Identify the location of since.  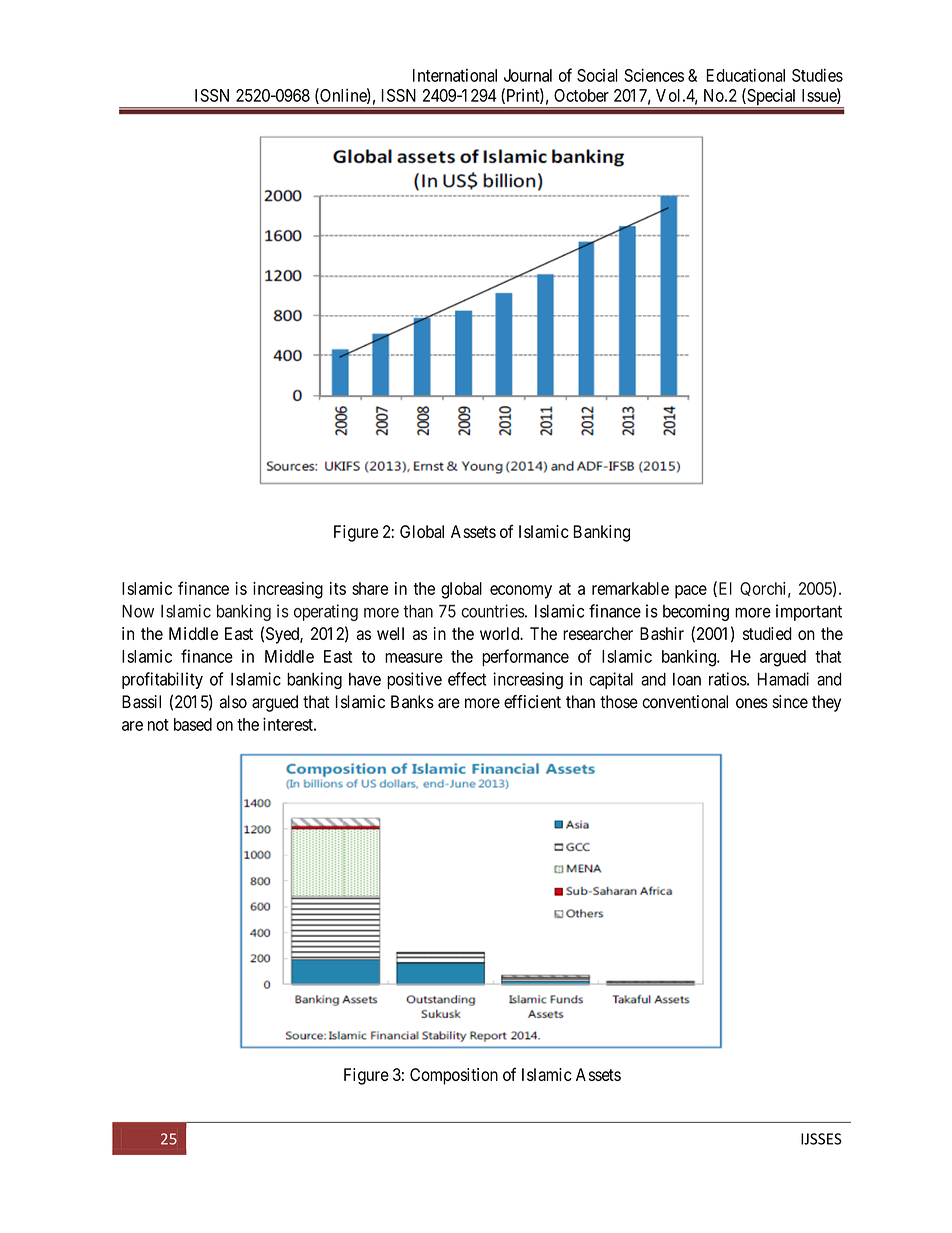
(790, 702).
